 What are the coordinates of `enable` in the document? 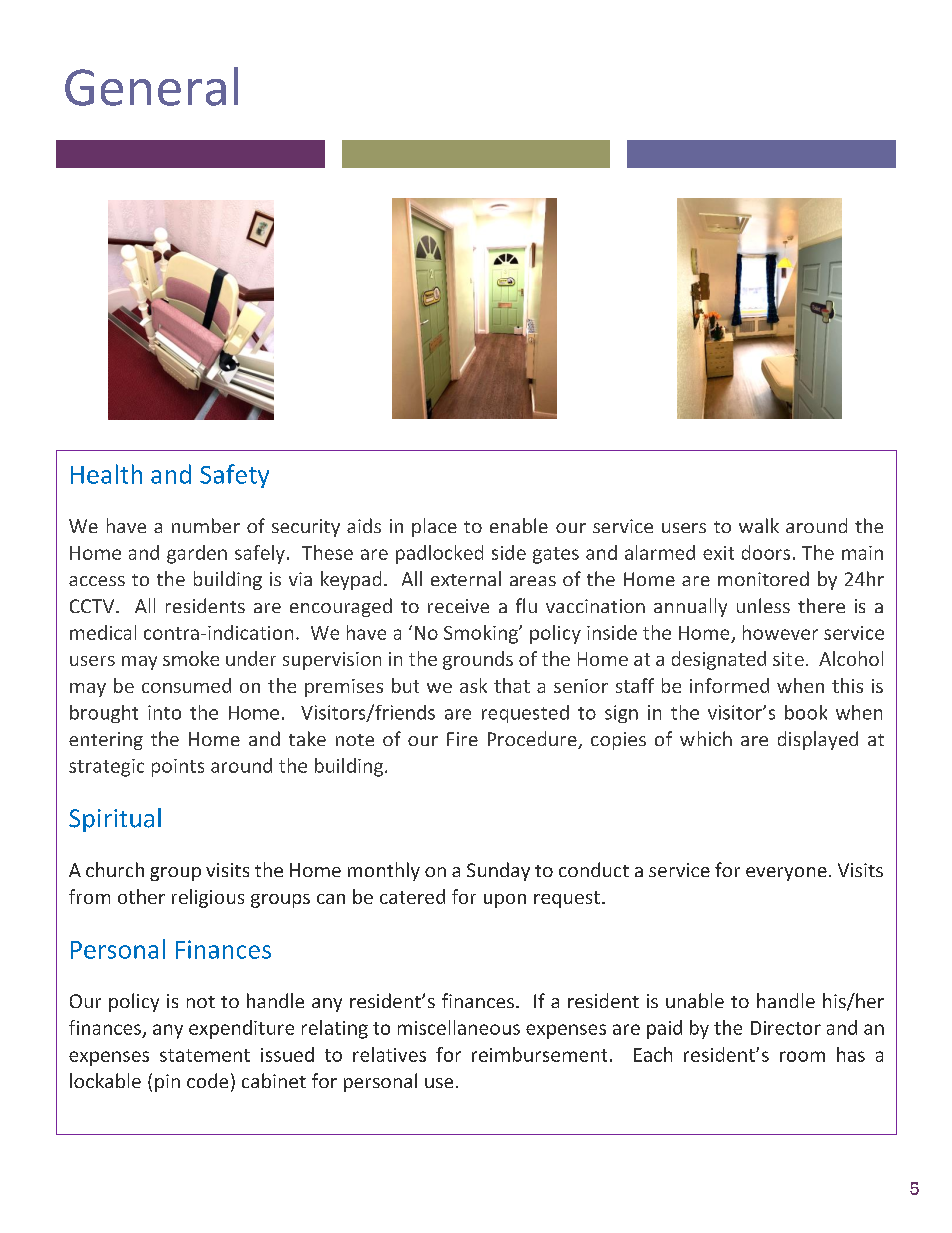 It's located at (519, 525).
